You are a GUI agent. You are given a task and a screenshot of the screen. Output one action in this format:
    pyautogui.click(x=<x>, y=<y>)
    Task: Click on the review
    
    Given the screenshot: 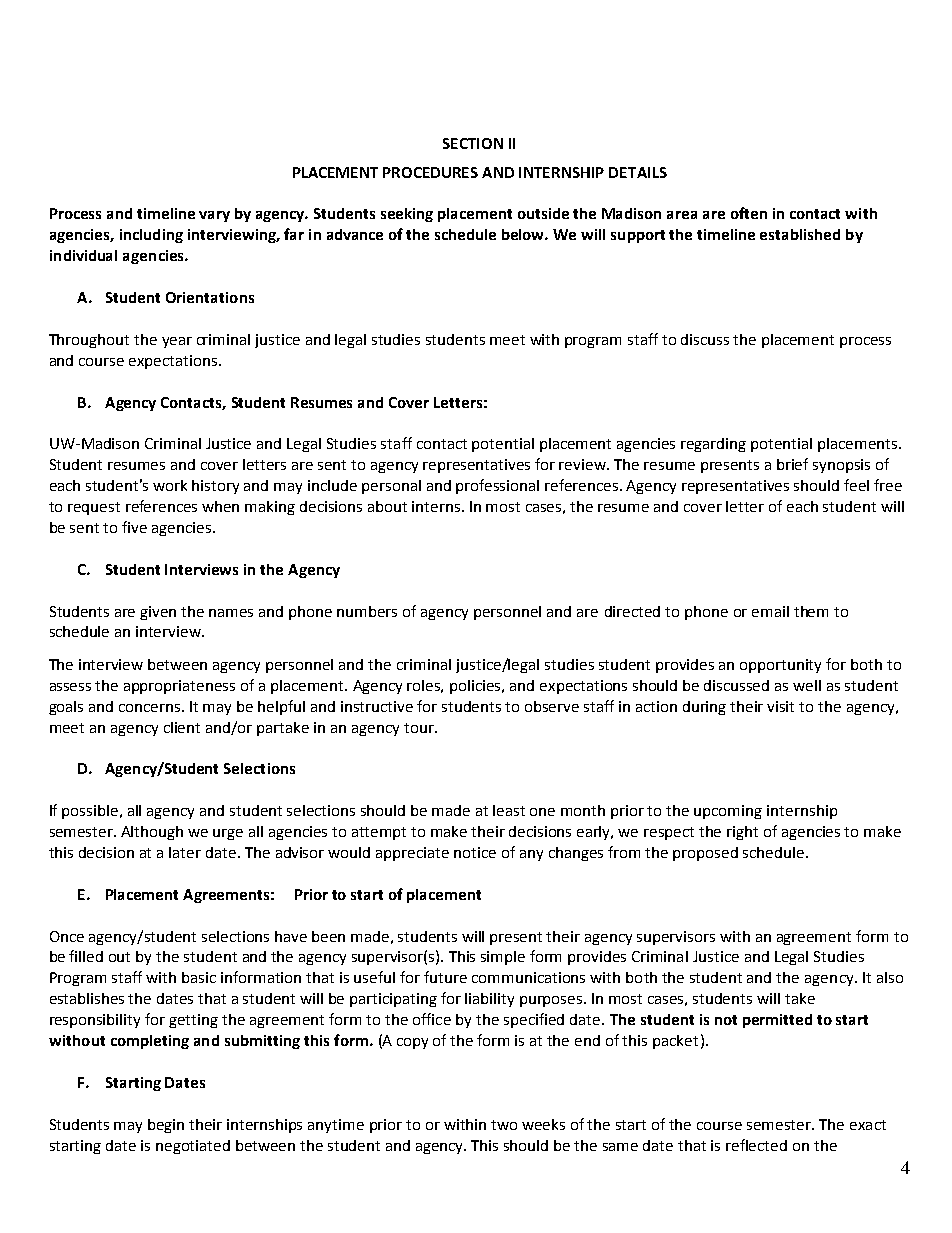 What is the action you would take?
    pyautogui.click(x=583, y=464)
